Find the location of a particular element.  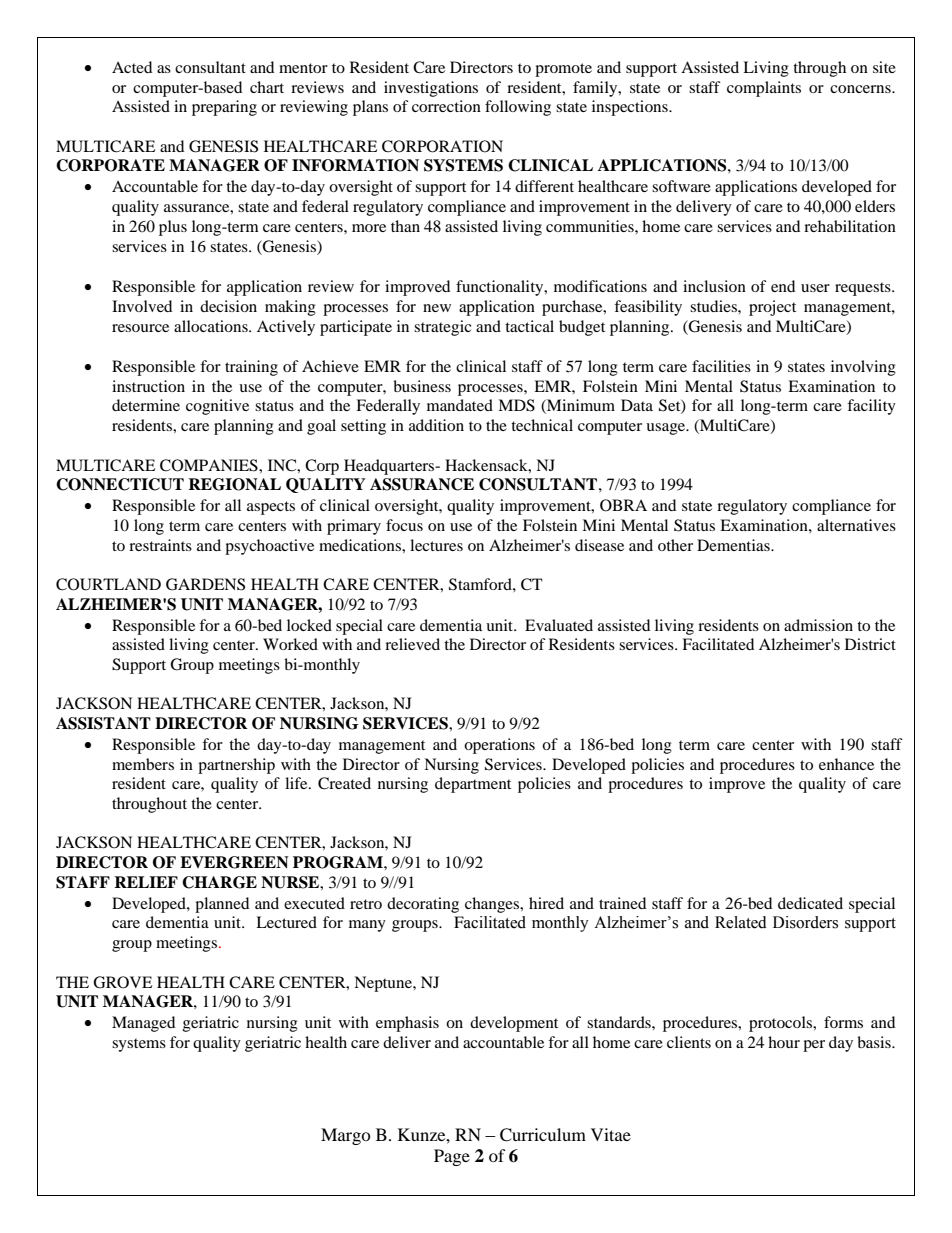

COMPANIES is located at coordinates (210, 465).
